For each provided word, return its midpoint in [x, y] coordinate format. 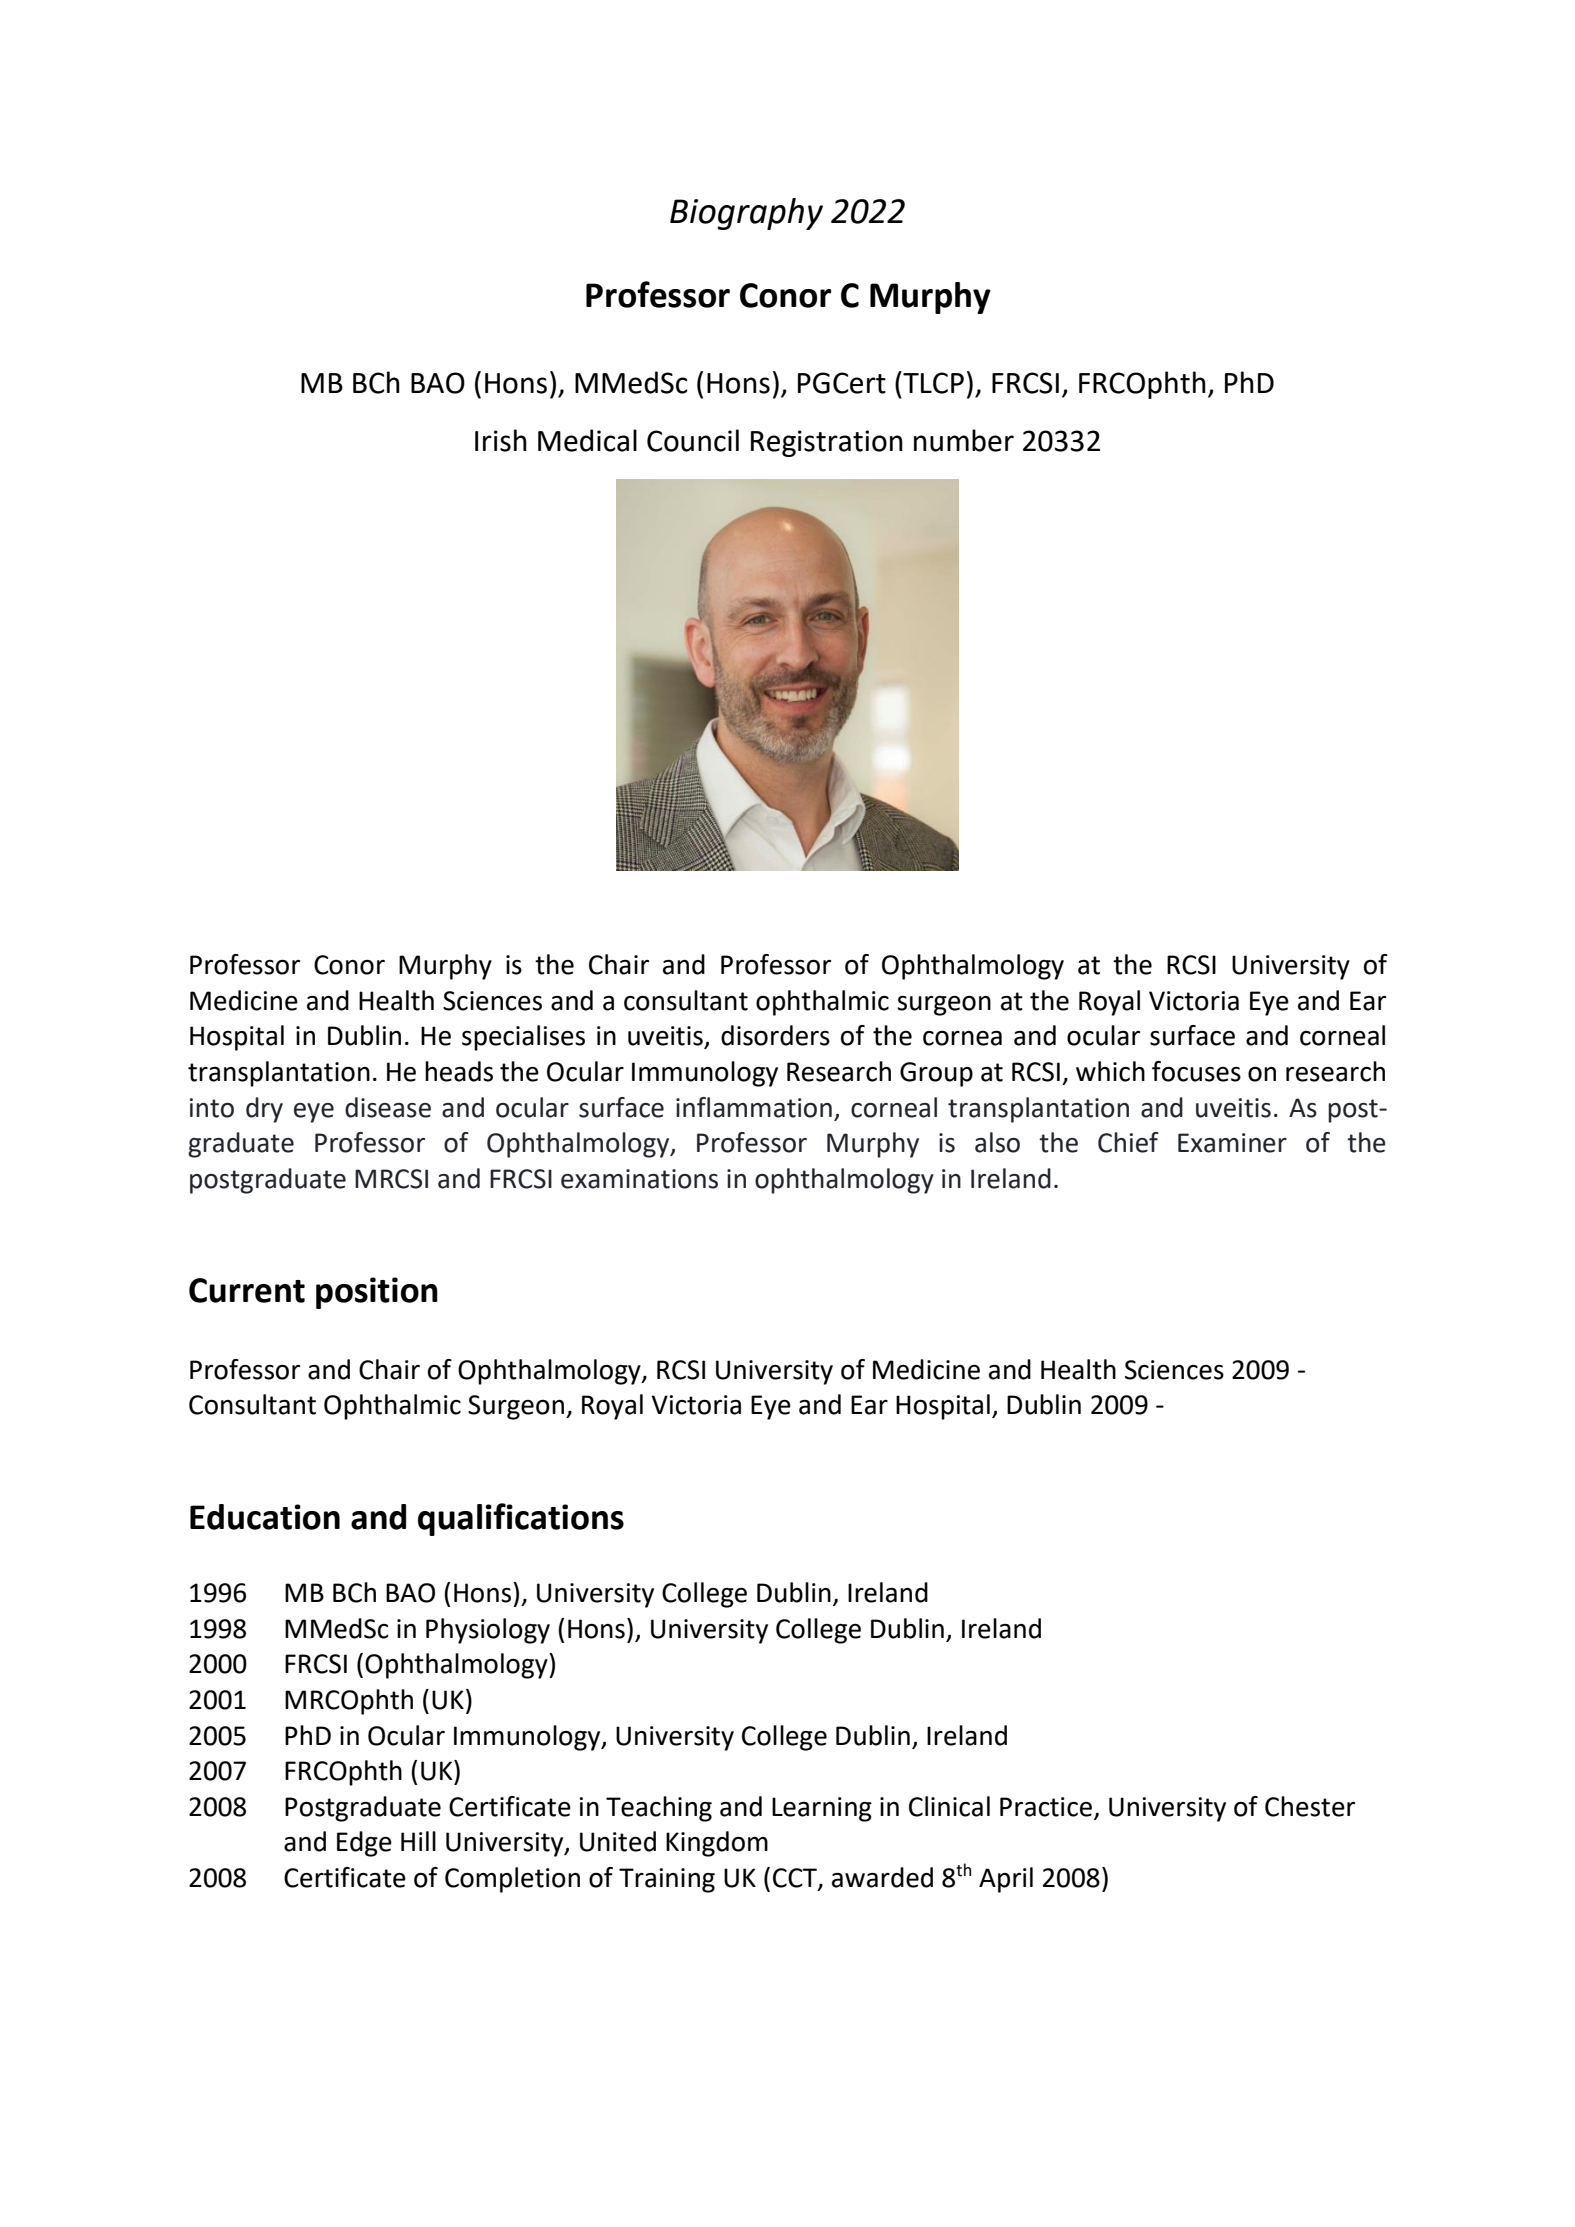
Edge [364, 1844]
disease [388, 1107]
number [964, 440]
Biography [746, 214]
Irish [501, 440]
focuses [1196, 1071]
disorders [775, 1035]
